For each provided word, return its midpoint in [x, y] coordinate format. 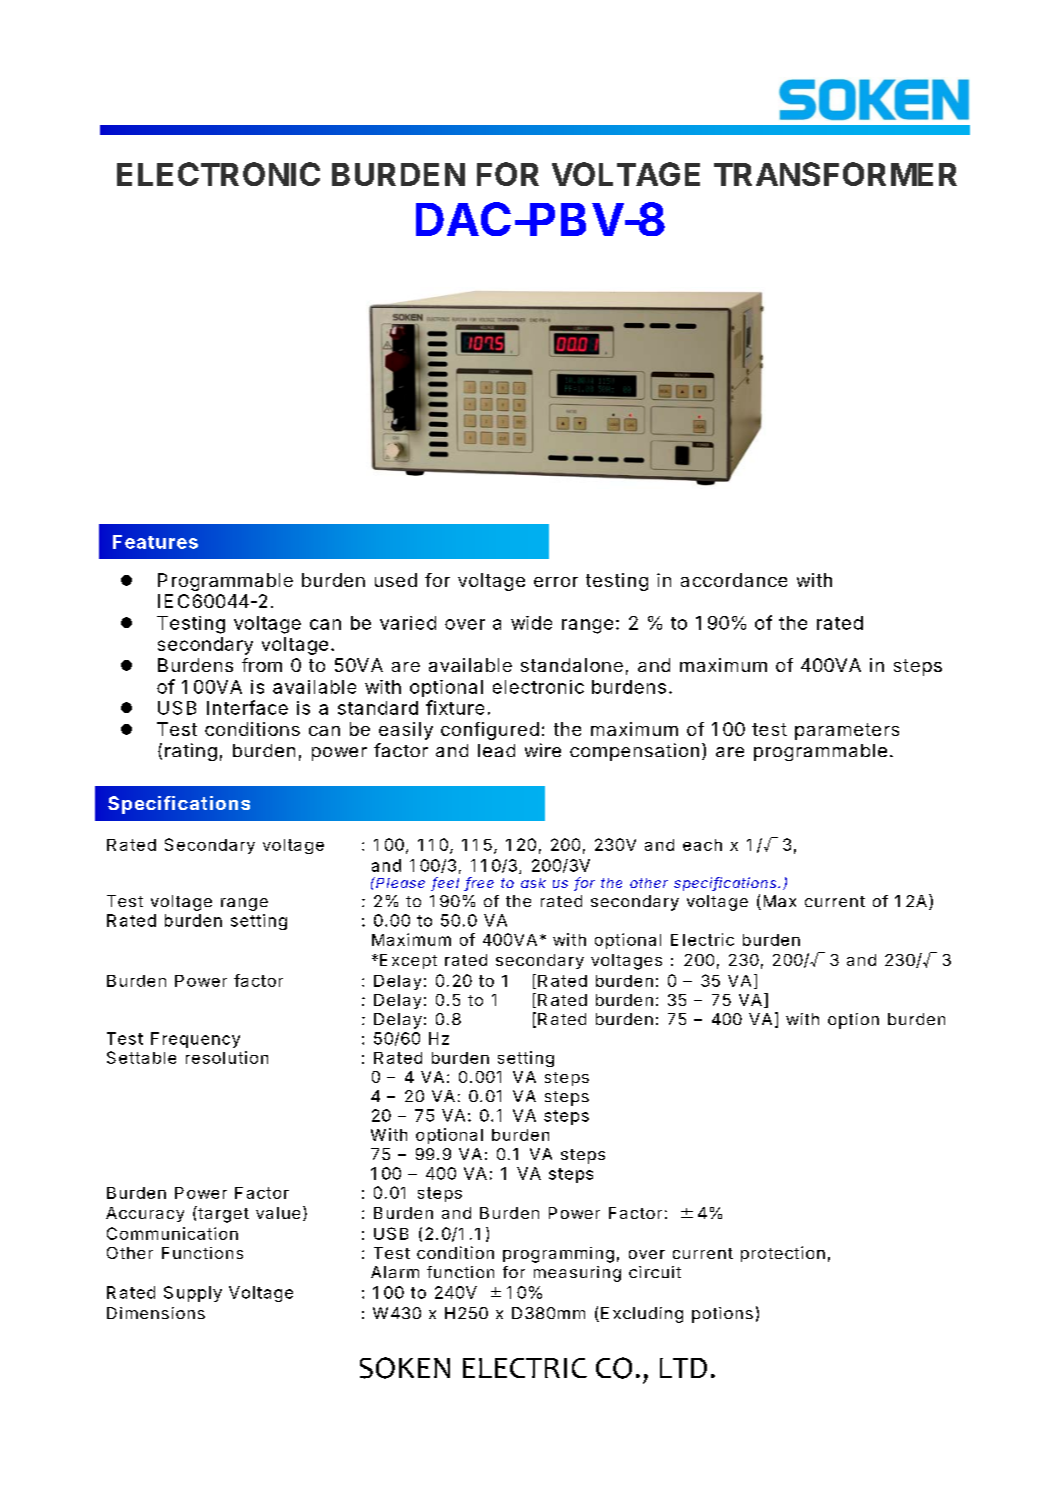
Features [155, 542]
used [396, 580]
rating [191, 752]
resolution [227, 1057]
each [702, 845]
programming [558, 1255]
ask [533, 883]
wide [531, 623]
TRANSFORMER [835, 174]
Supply [193, 1294]
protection [783, 1254]
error [556, 582]
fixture [455, 707]
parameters [847, 731]
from [262, 665]
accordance [734, 580]
